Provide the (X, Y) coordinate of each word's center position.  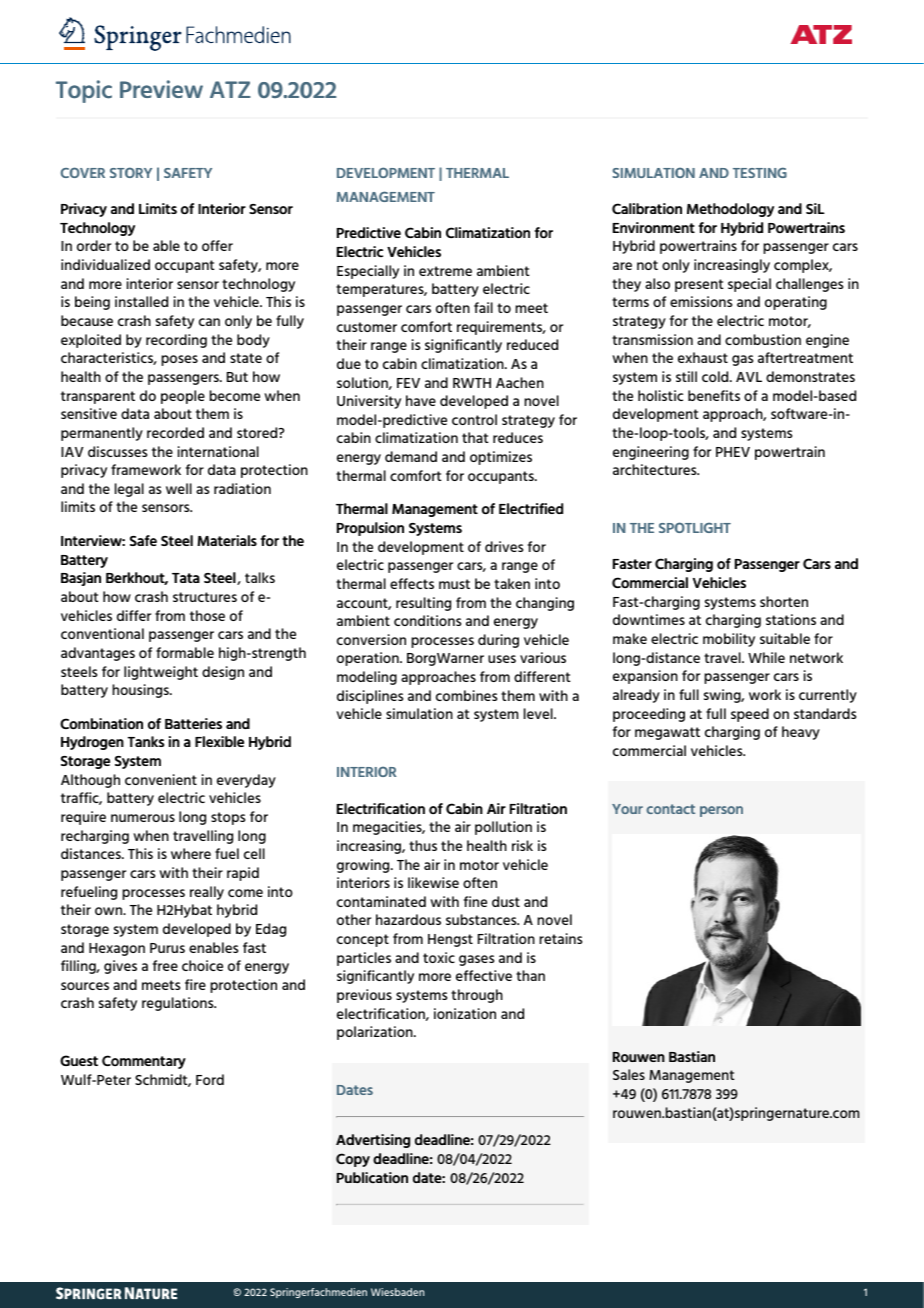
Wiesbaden (397, 1292)
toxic (439, 957)
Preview (161, 89)
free (165, 965)
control (474, 419)
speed (750, 715)
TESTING (760, 172)
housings (141, 691)
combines (466, 695)
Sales (629, 1074)
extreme (445, 271)
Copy (353, 1160)
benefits (714, 395)
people (183, 397)
